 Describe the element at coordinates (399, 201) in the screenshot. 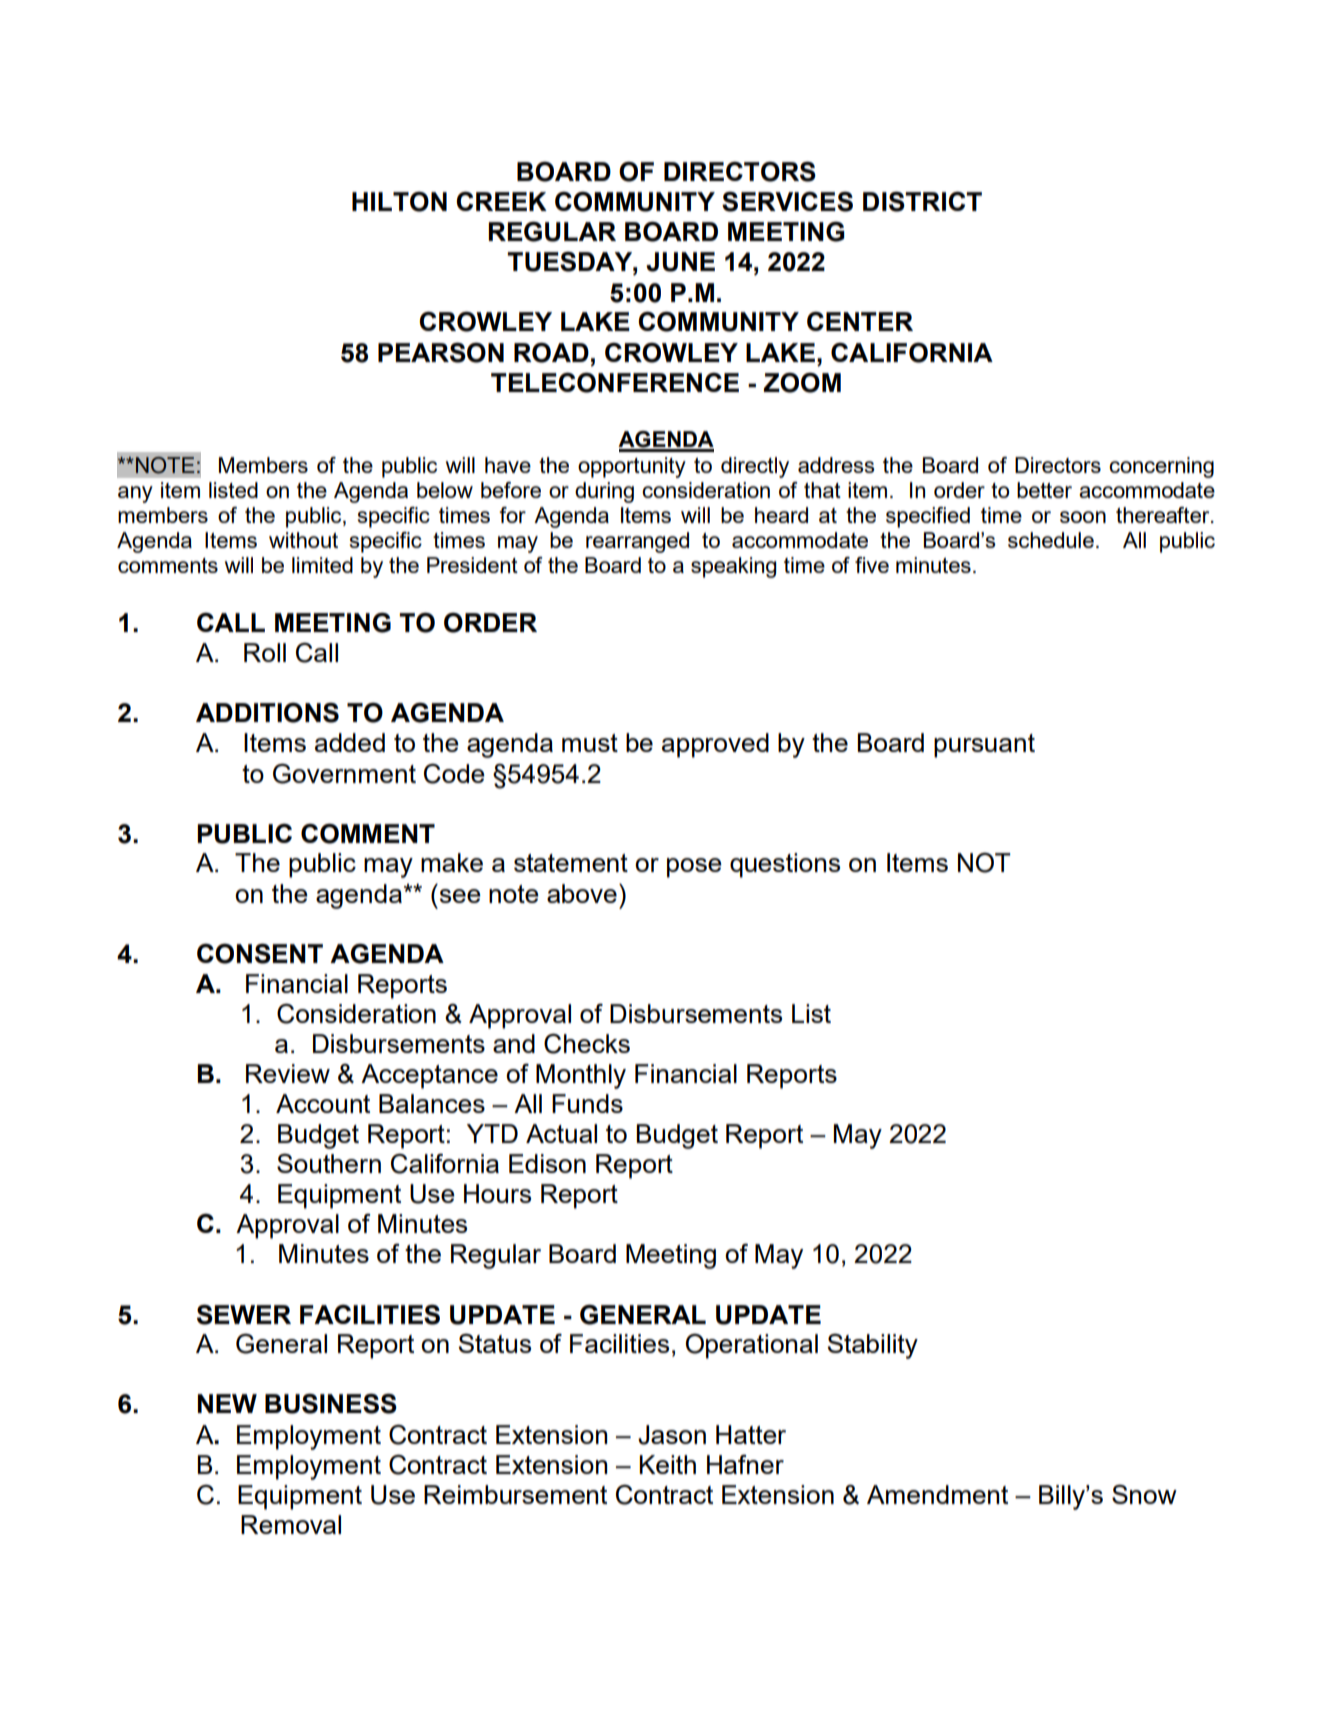

I see `HILTON` at that location.
